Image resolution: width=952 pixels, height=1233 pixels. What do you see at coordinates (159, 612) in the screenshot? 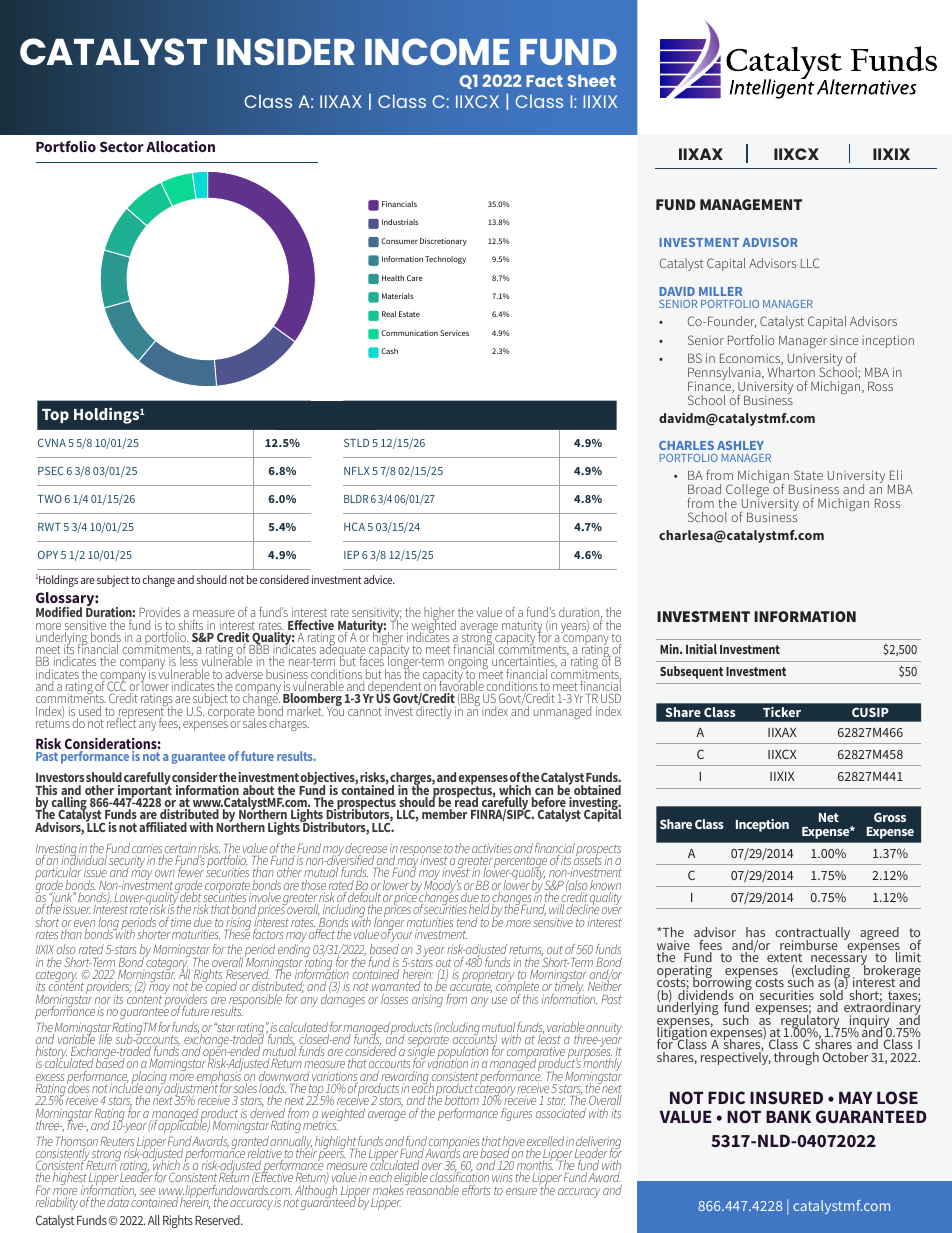
I see `Provides` at bounding box center [159, 612].
